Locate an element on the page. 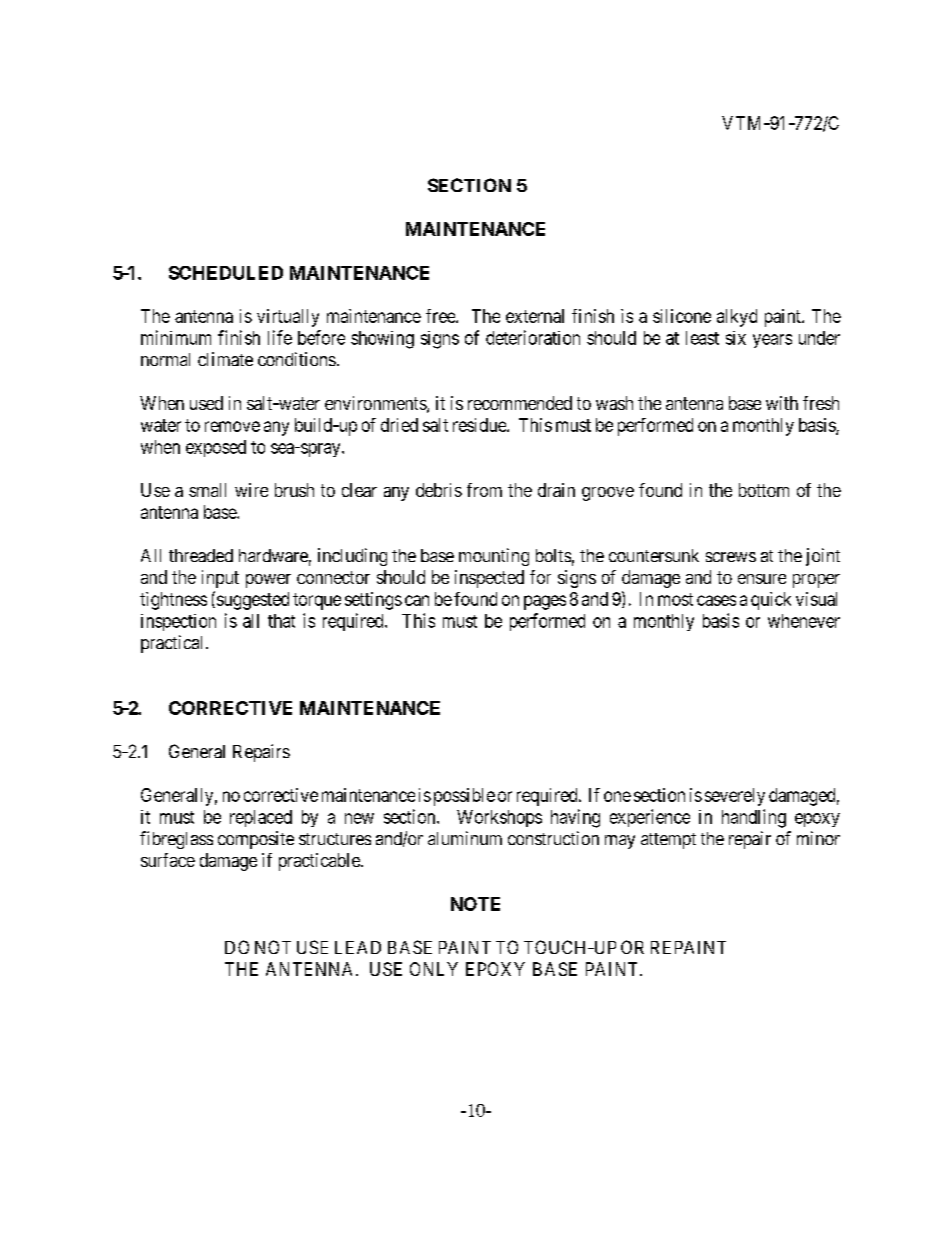 The width and height of the image is (952, 1233). wire is located at coordinates (251, 490).
